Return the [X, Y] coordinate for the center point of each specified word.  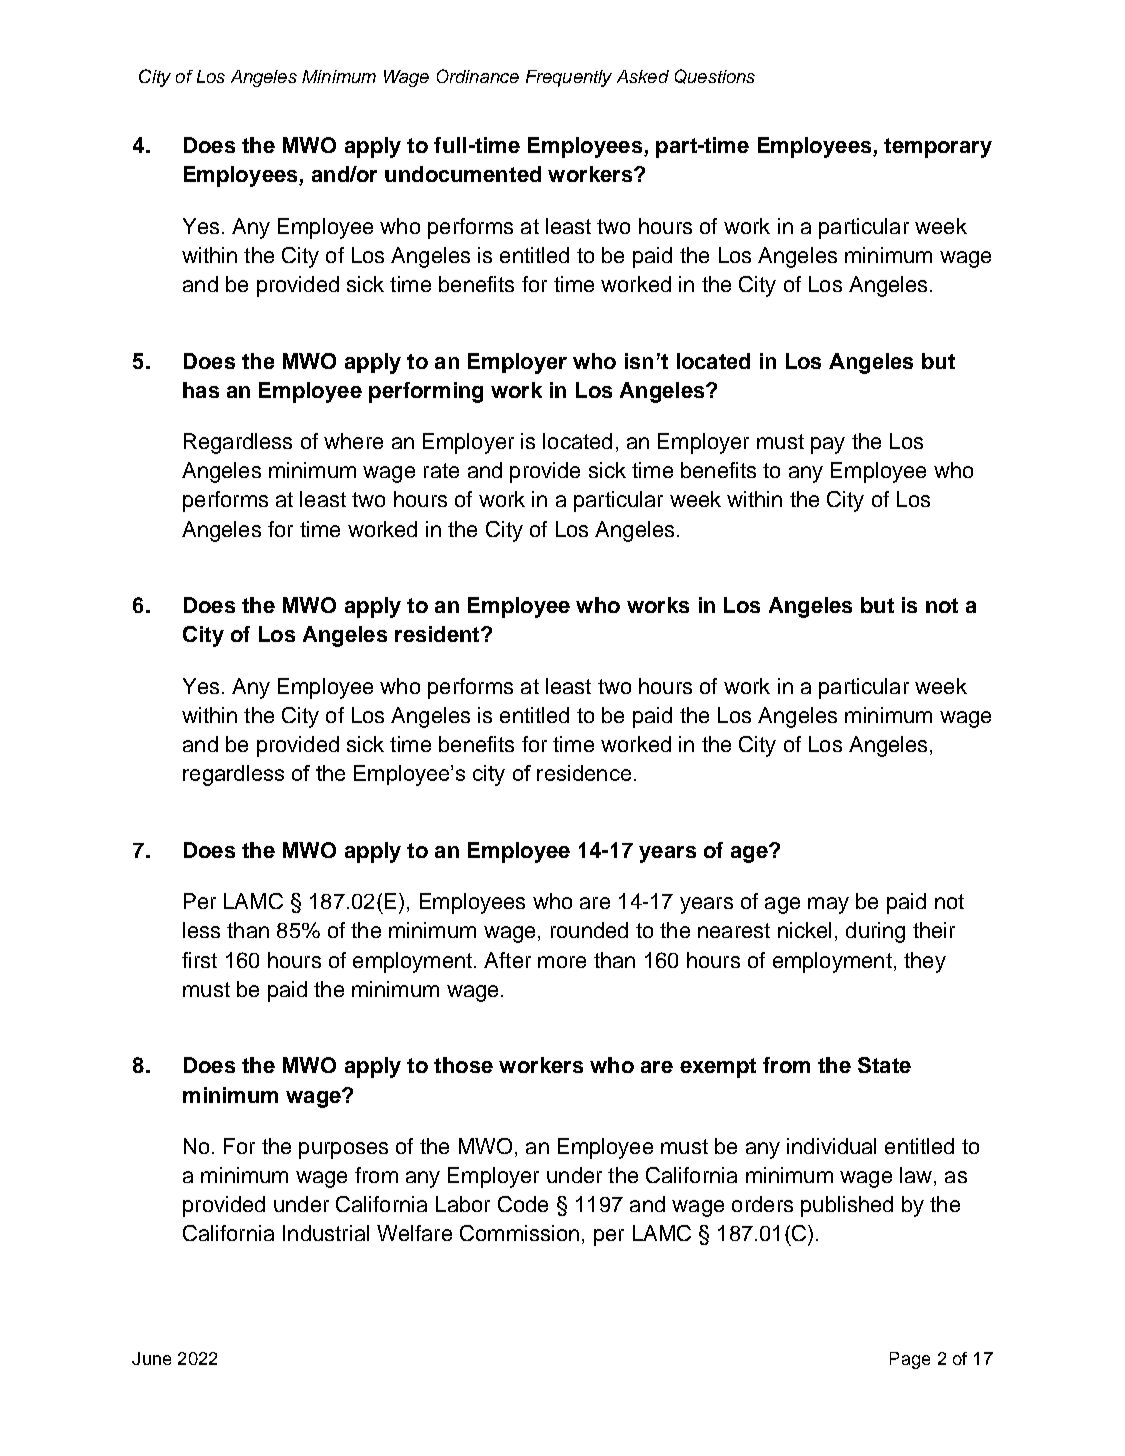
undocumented [463, 174]
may [828, 905]
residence [584, 773]
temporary [938, 148]
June [151, 1358]
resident [438, 634]
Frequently [569, 78]
